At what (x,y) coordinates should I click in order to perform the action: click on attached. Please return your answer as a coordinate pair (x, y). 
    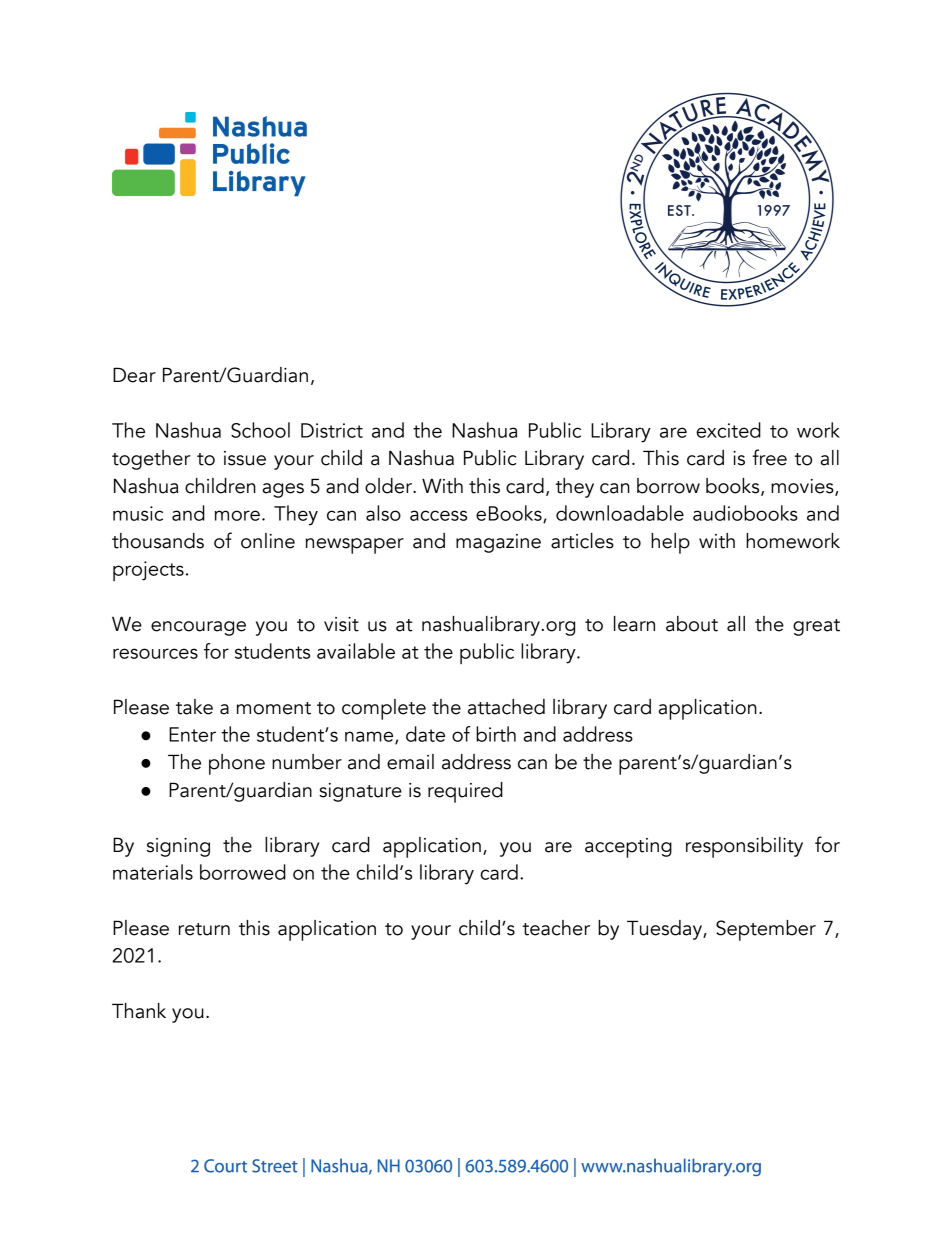
    Looking at the image, I should click on (506, 707).
